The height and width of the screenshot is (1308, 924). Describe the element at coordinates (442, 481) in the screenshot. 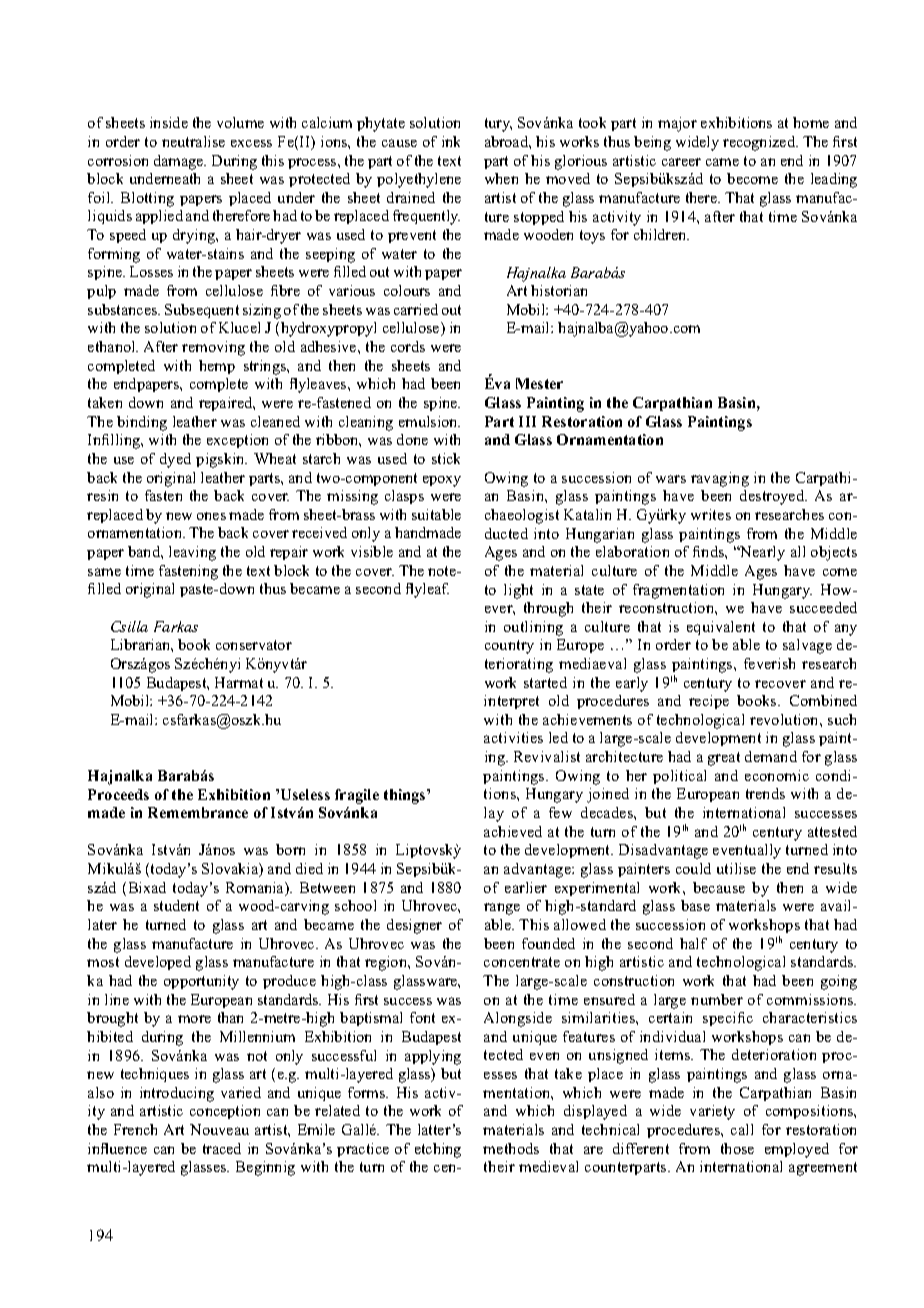

I see `epoxy` at that location.
